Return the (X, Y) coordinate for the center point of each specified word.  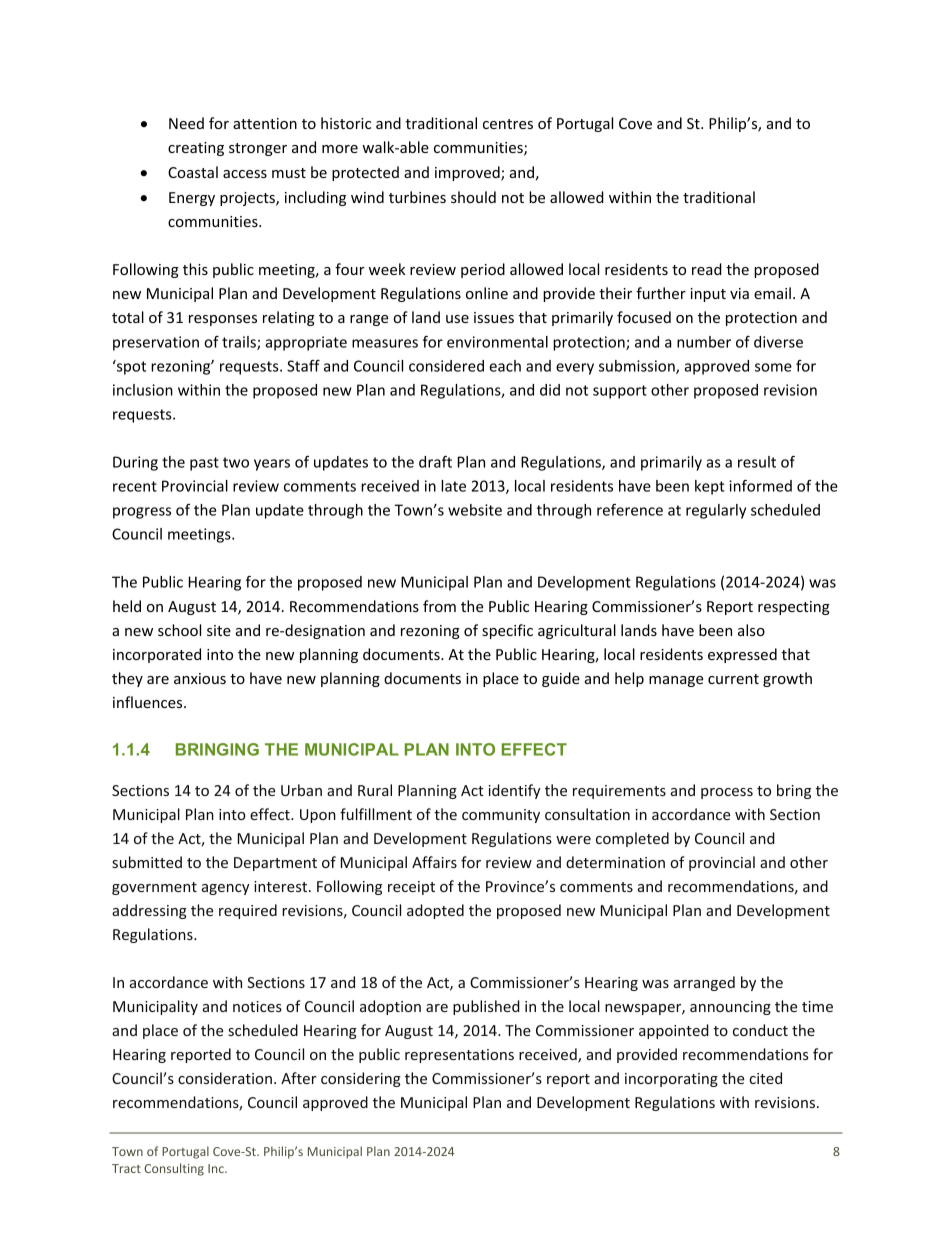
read (707, 269)
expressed (742, 655)
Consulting (174, 1169)
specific (507, 631)
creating (196, 149)
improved (468, 173)
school (179, 630)
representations (459, 1056)
